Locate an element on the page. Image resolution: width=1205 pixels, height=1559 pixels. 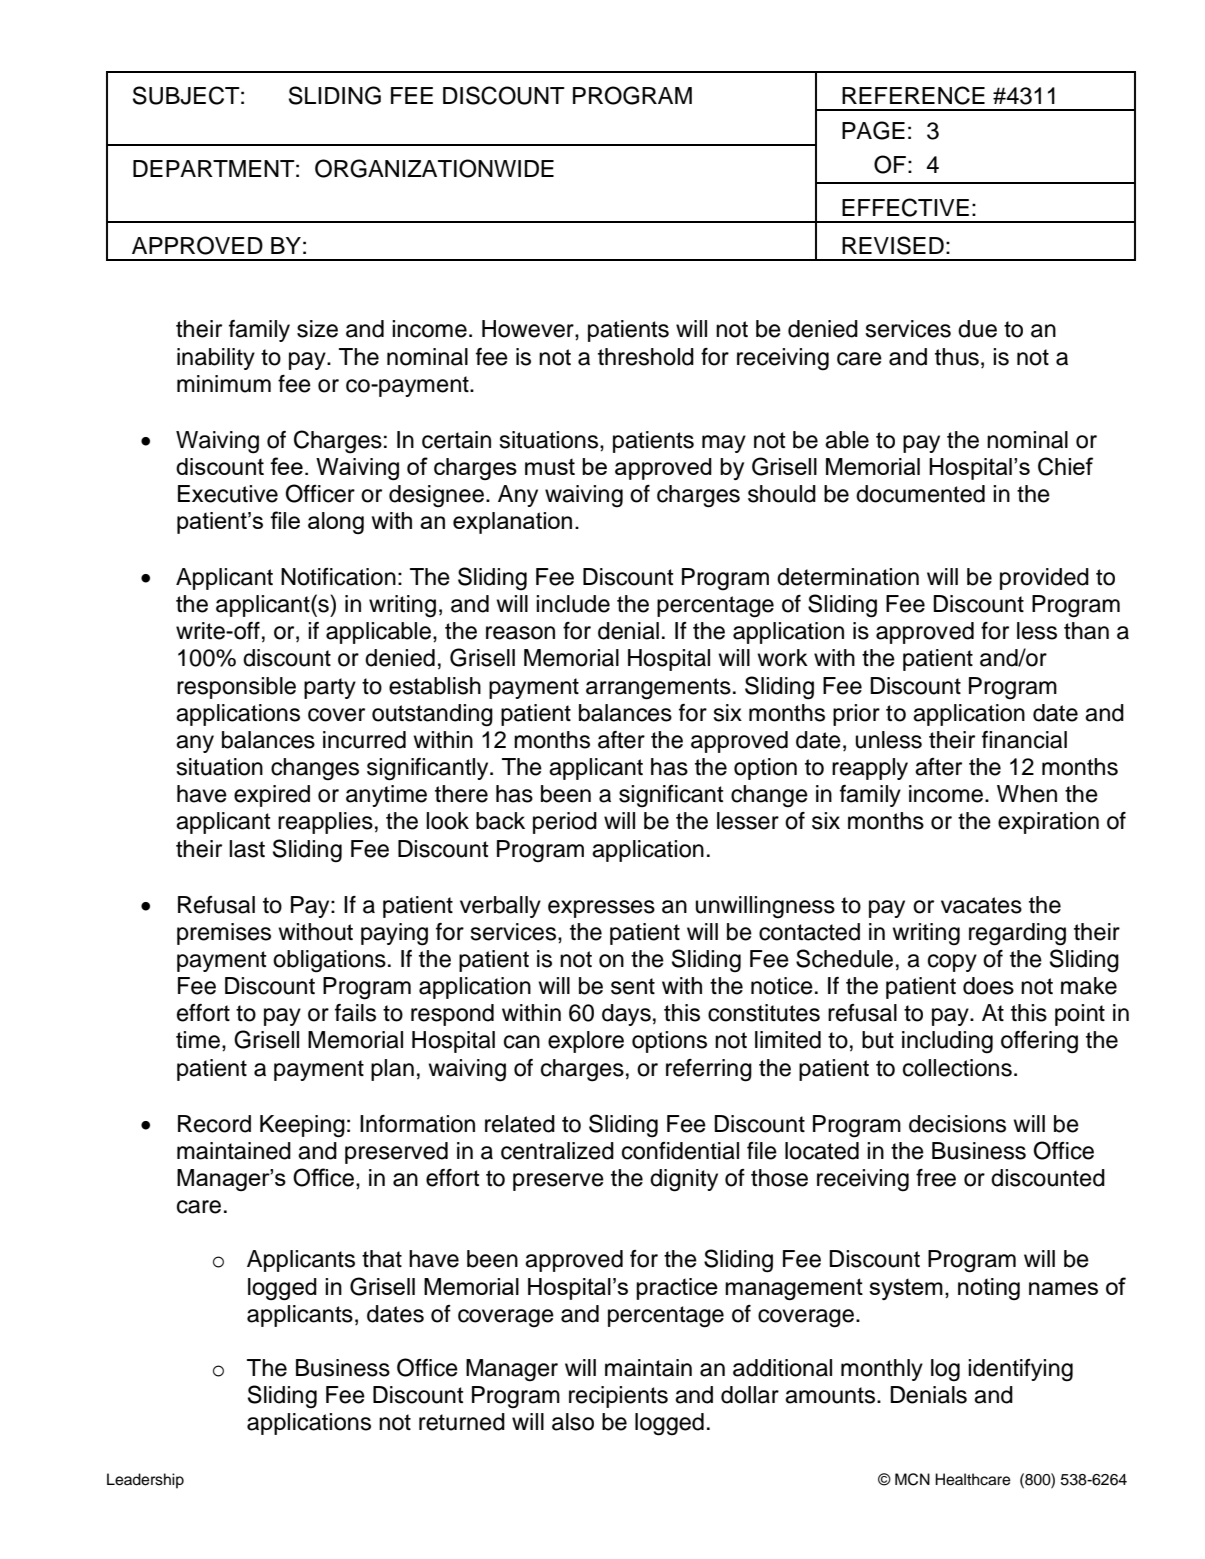
When is located at coordinates (1027, 794).
